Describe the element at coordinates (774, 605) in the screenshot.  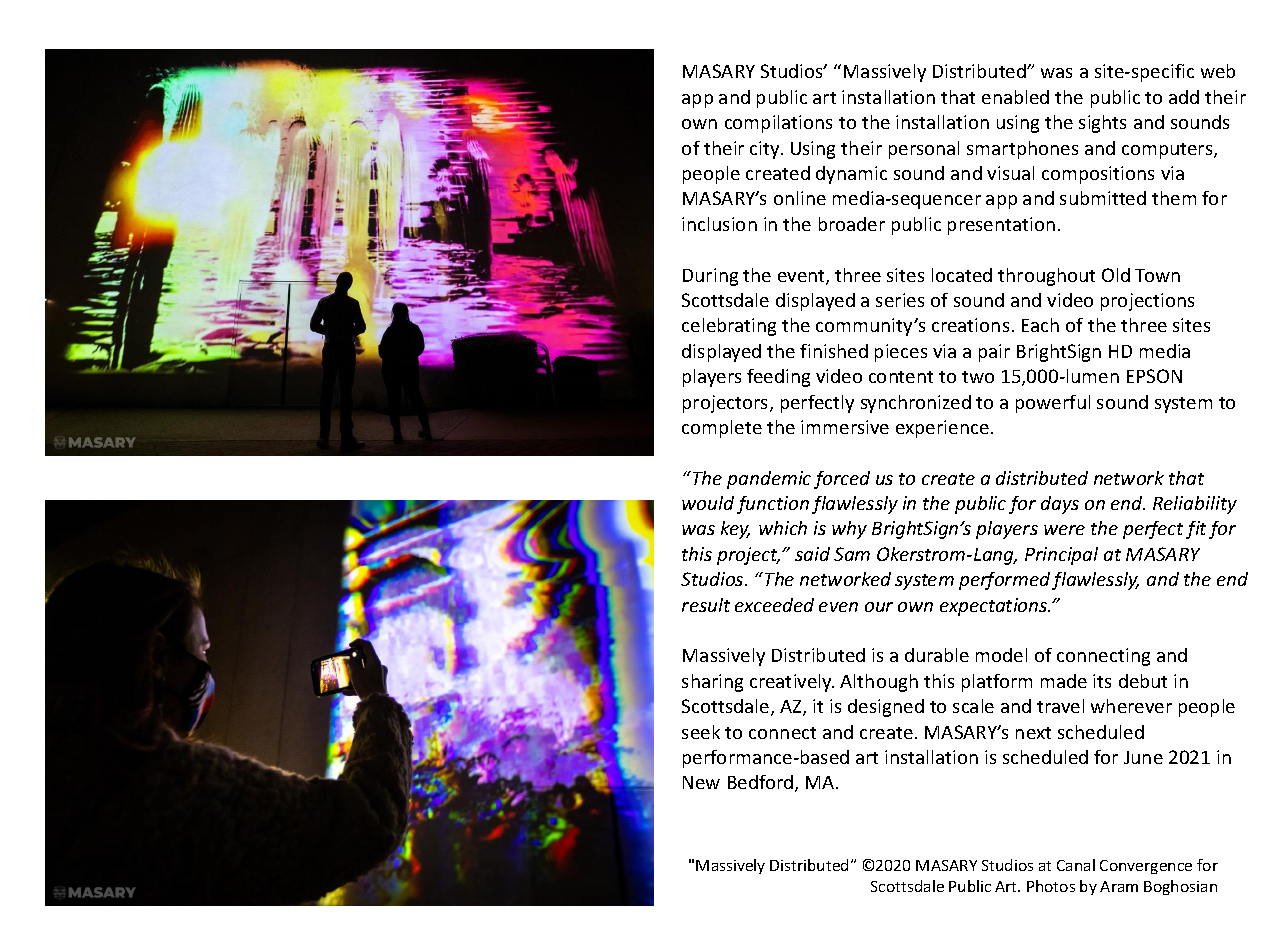
I see `exceeded` at that location.
